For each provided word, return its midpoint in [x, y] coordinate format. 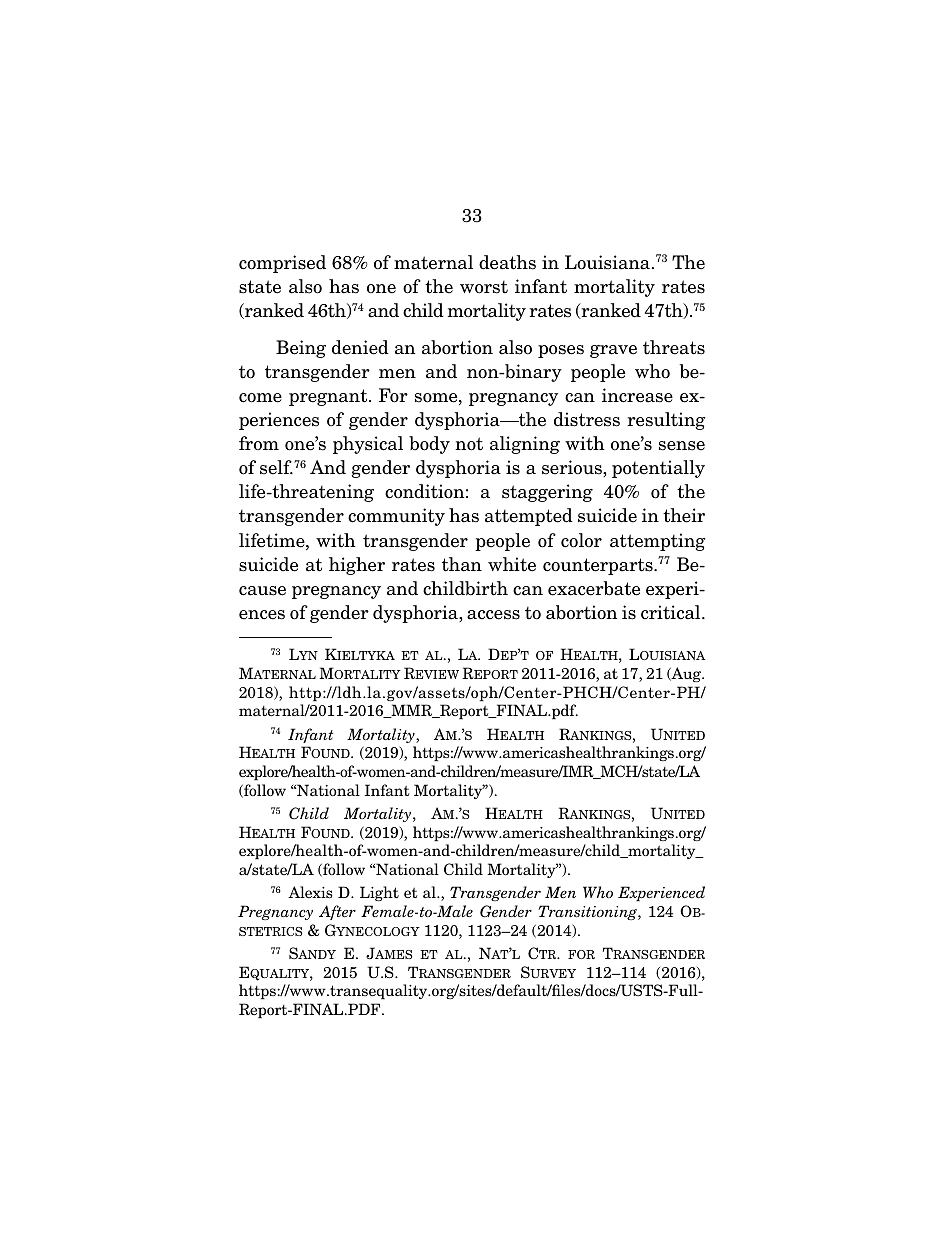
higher [357, 566]
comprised [282, 264]
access [493, 615]
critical [672, 612]
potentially [658, 469]
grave [613, 351]
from [259, 443]
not [469, 444]
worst [484, 287]
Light [379, 893]
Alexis [310, 892]
